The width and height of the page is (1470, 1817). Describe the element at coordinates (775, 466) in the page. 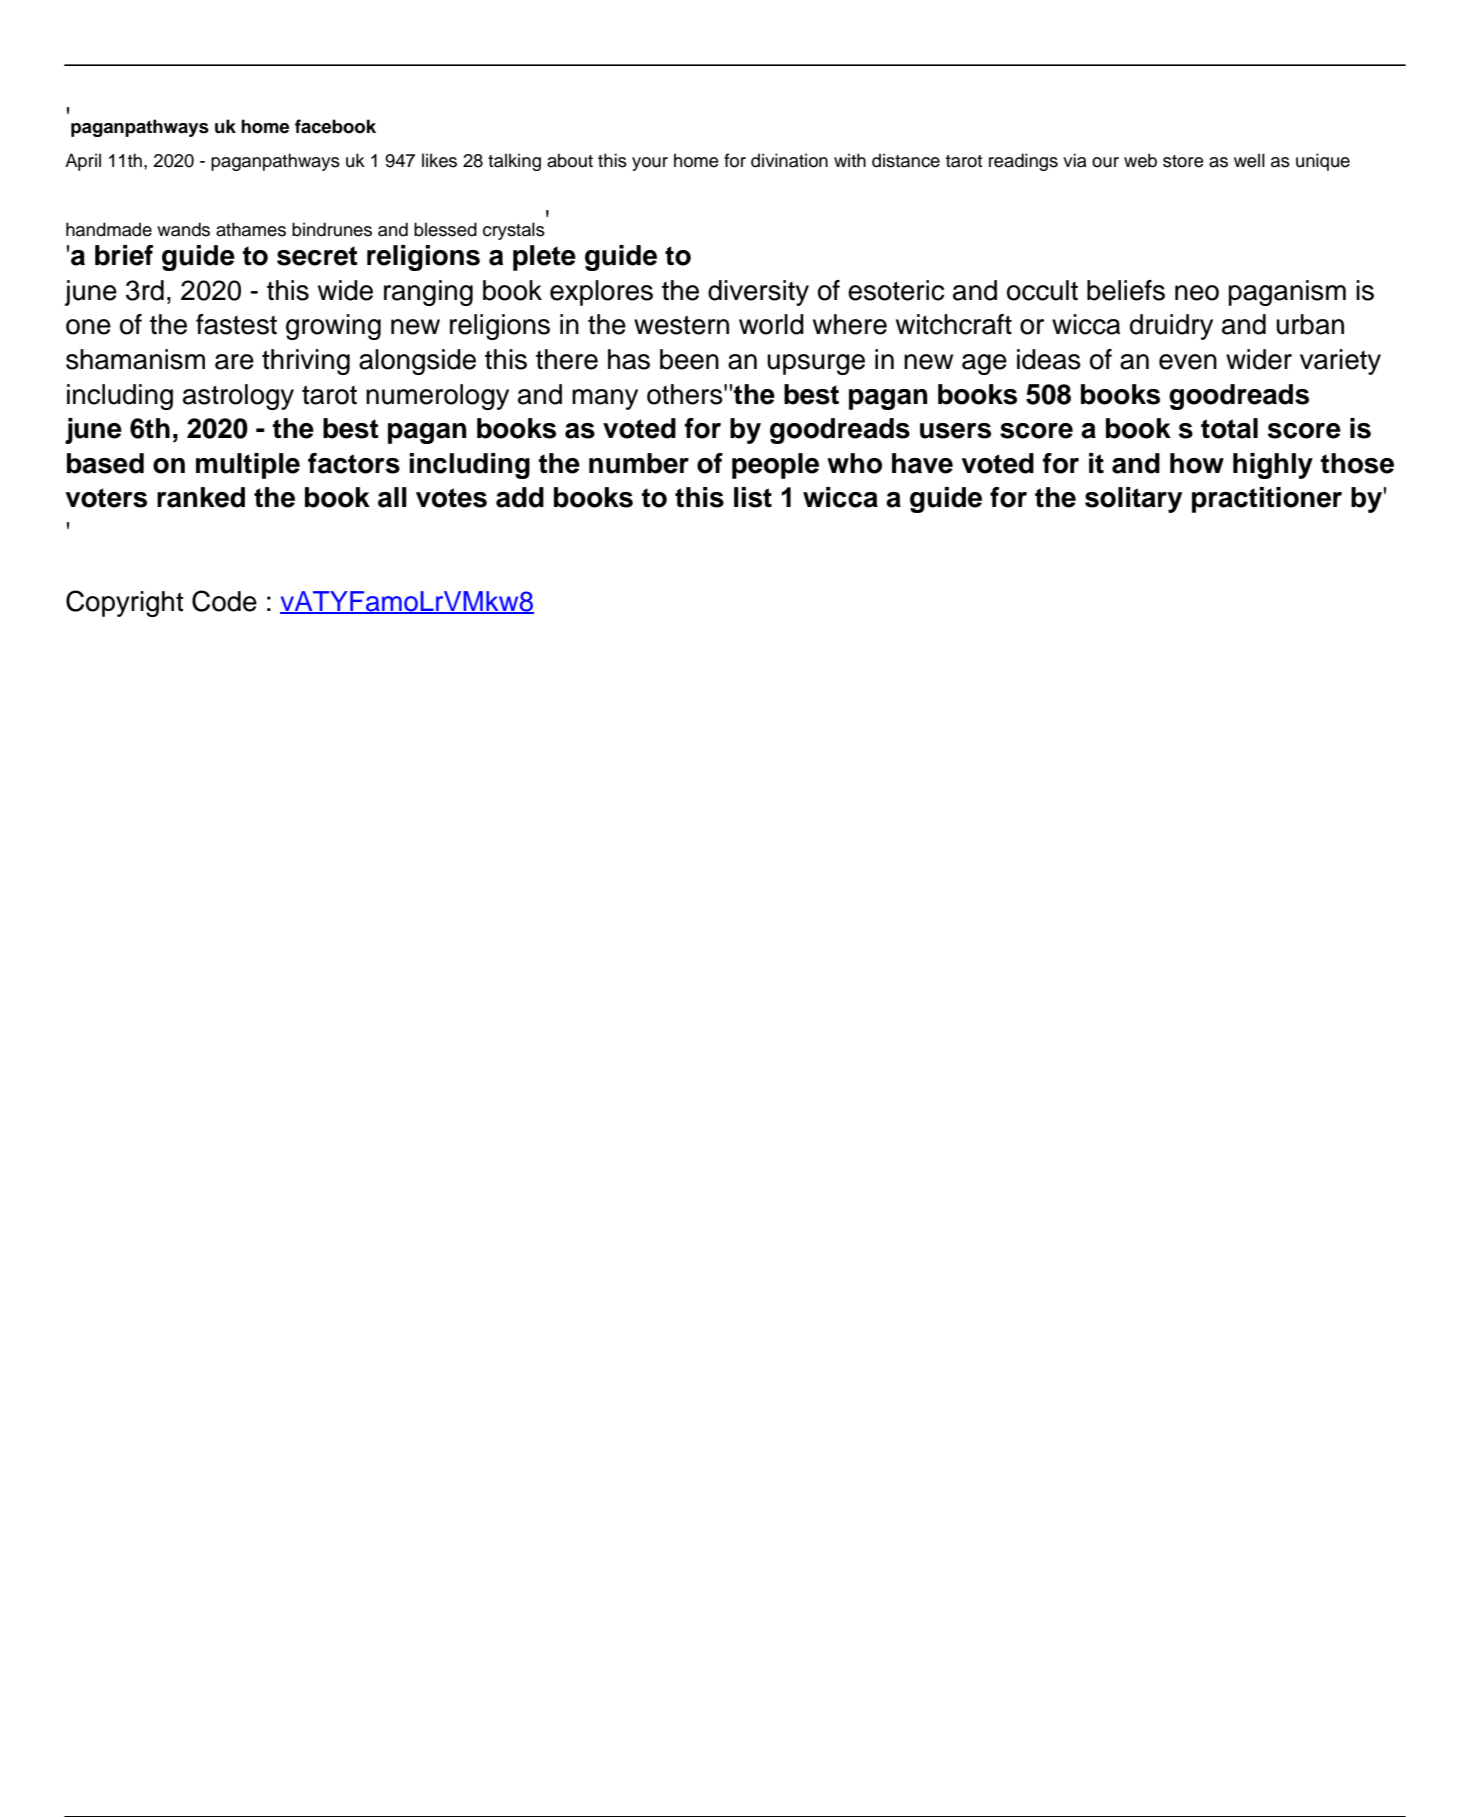

I see `people` at that location.
